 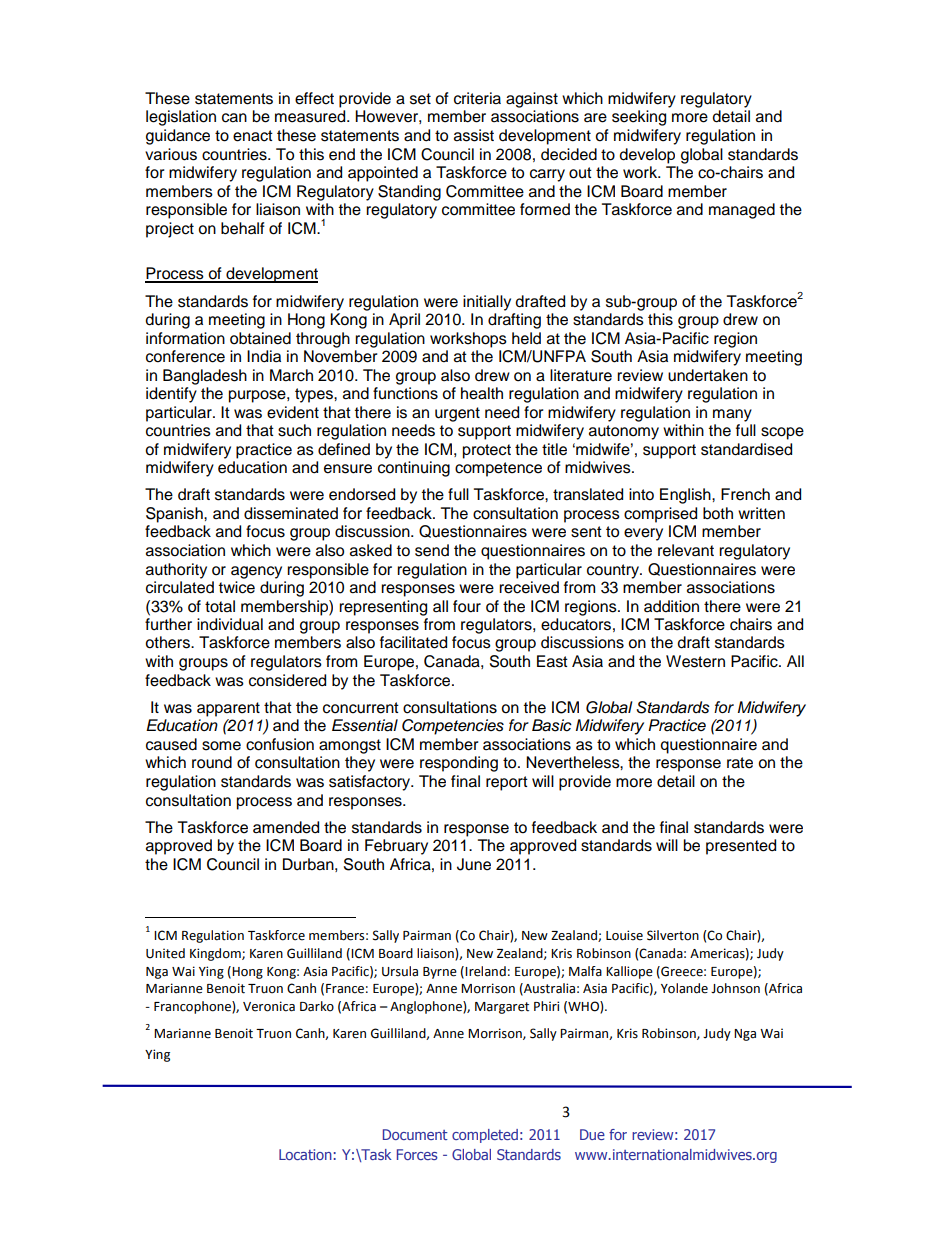 I want to click on protect, so click(x=487, y=451).
